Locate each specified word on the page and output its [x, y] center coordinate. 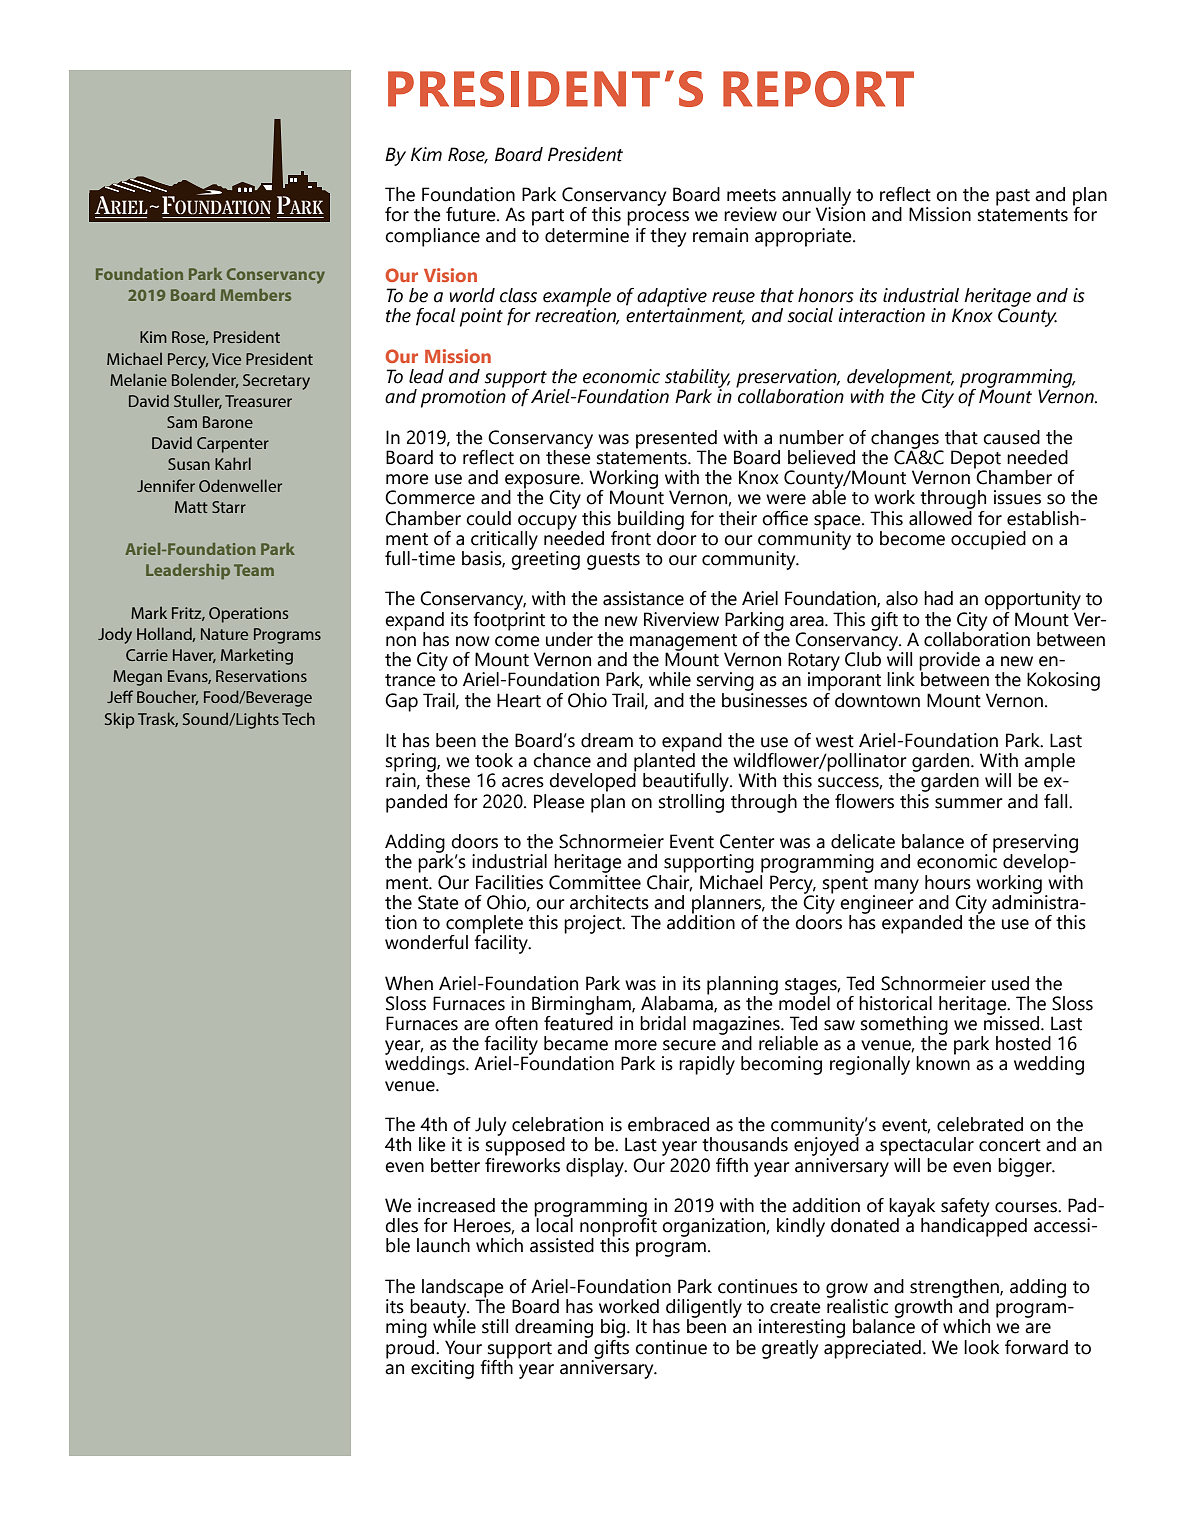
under [569, 639]
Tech [298, 719]
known [943, 1062]
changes [905, 440]
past [1013, 197]
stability [697, 379]
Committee [595, 881]
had [938, 598]
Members [256, 295]
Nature [224, 634]
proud [411, 1348]
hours [948, 882]
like [432, 1144]
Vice [226, 359]
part [548, 217]
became [576, 1043]
